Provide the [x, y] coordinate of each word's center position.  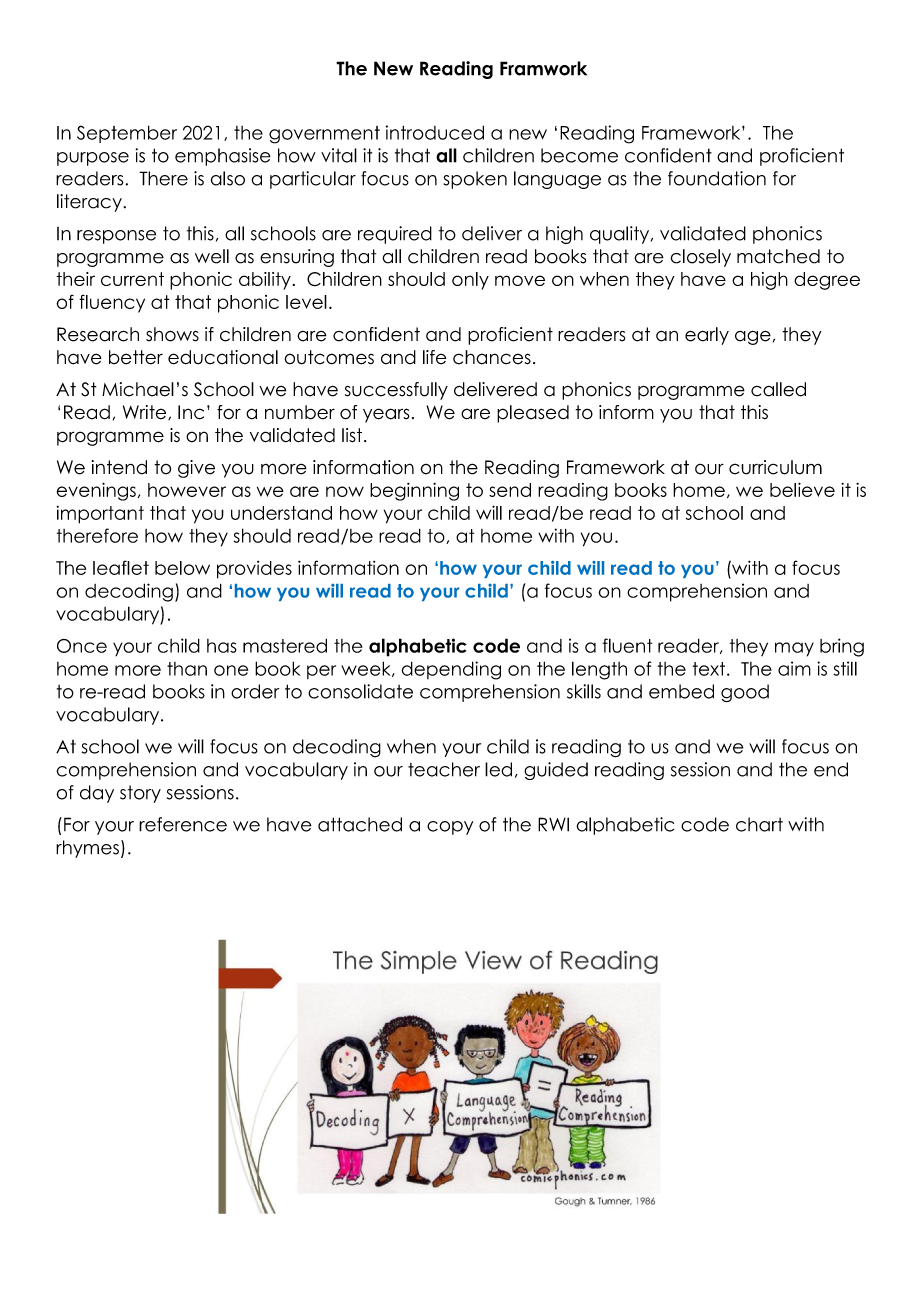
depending [451, 670]
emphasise [223, 157]
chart [759, 824]
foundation [717, 178]
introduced [434, 132]
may [794, 649]
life [434, 357]
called [778, 389]
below [182, 568]
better [136, 357]
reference [183, 824]
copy [450, 828]
